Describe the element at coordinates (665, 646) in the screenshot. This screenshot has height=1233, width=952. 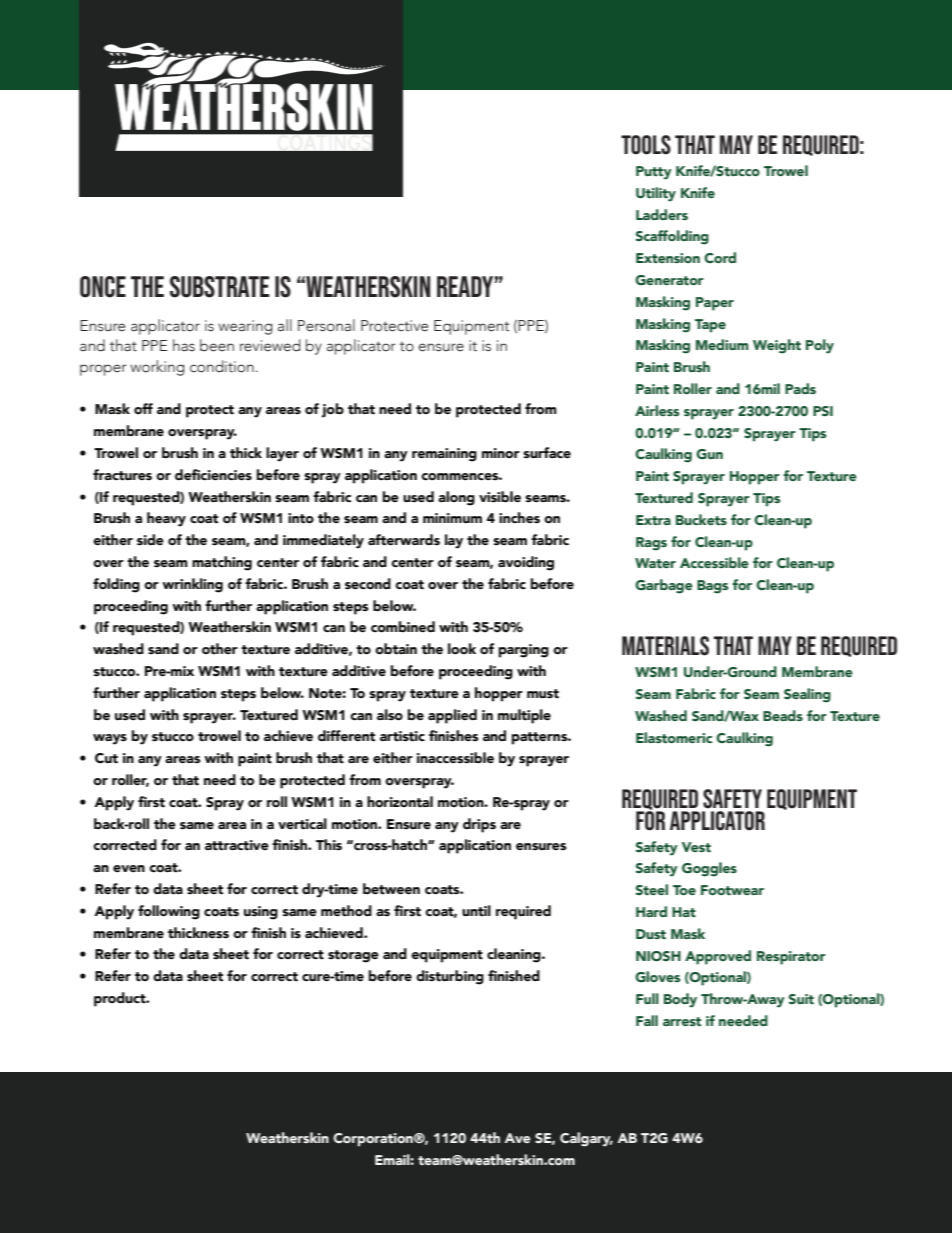
I see `Materials` at that location.
